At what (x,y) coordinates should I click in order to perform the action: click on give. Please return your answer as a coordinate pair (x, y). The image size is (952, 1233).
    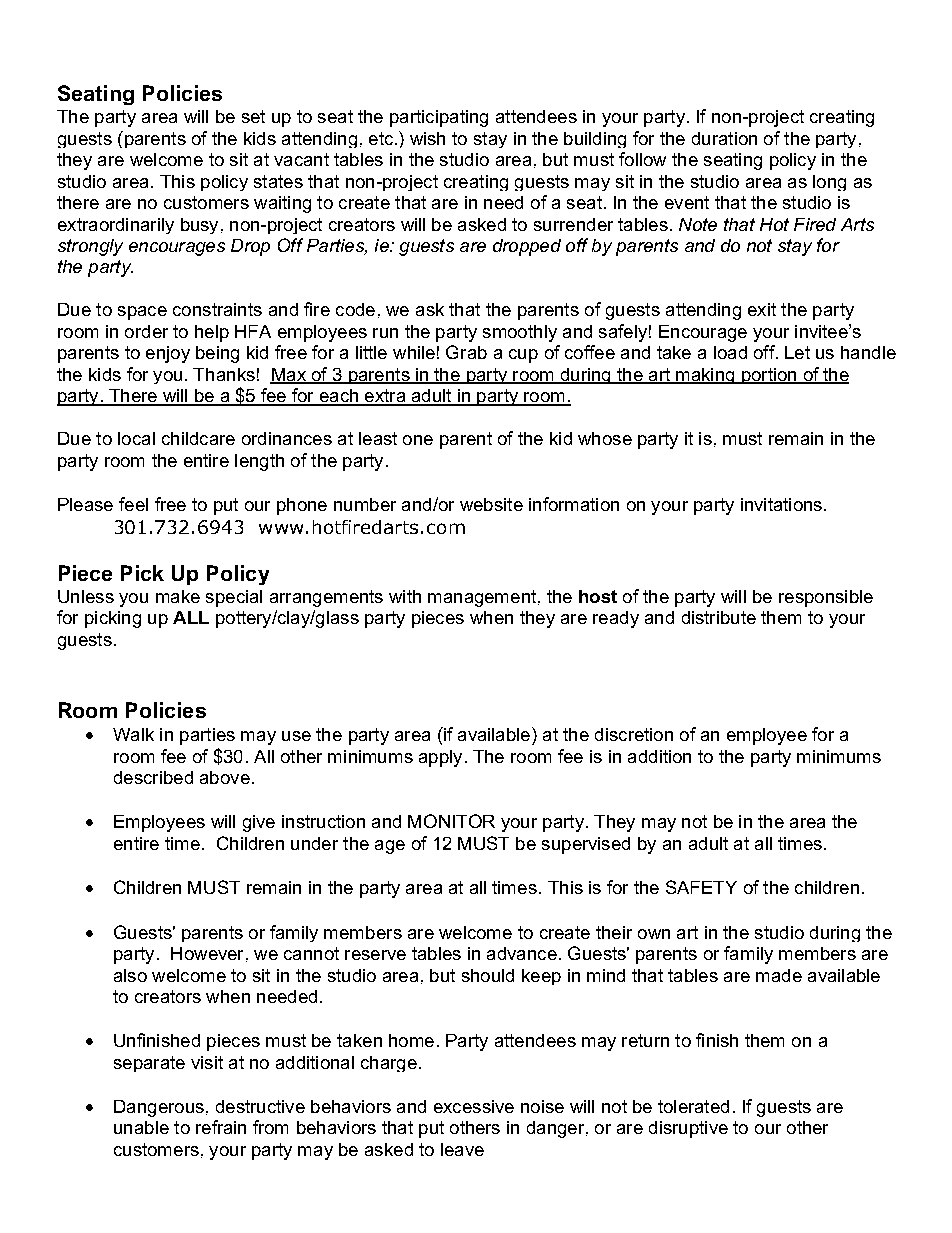
    Looking at the image, I should click on (259, 823).
